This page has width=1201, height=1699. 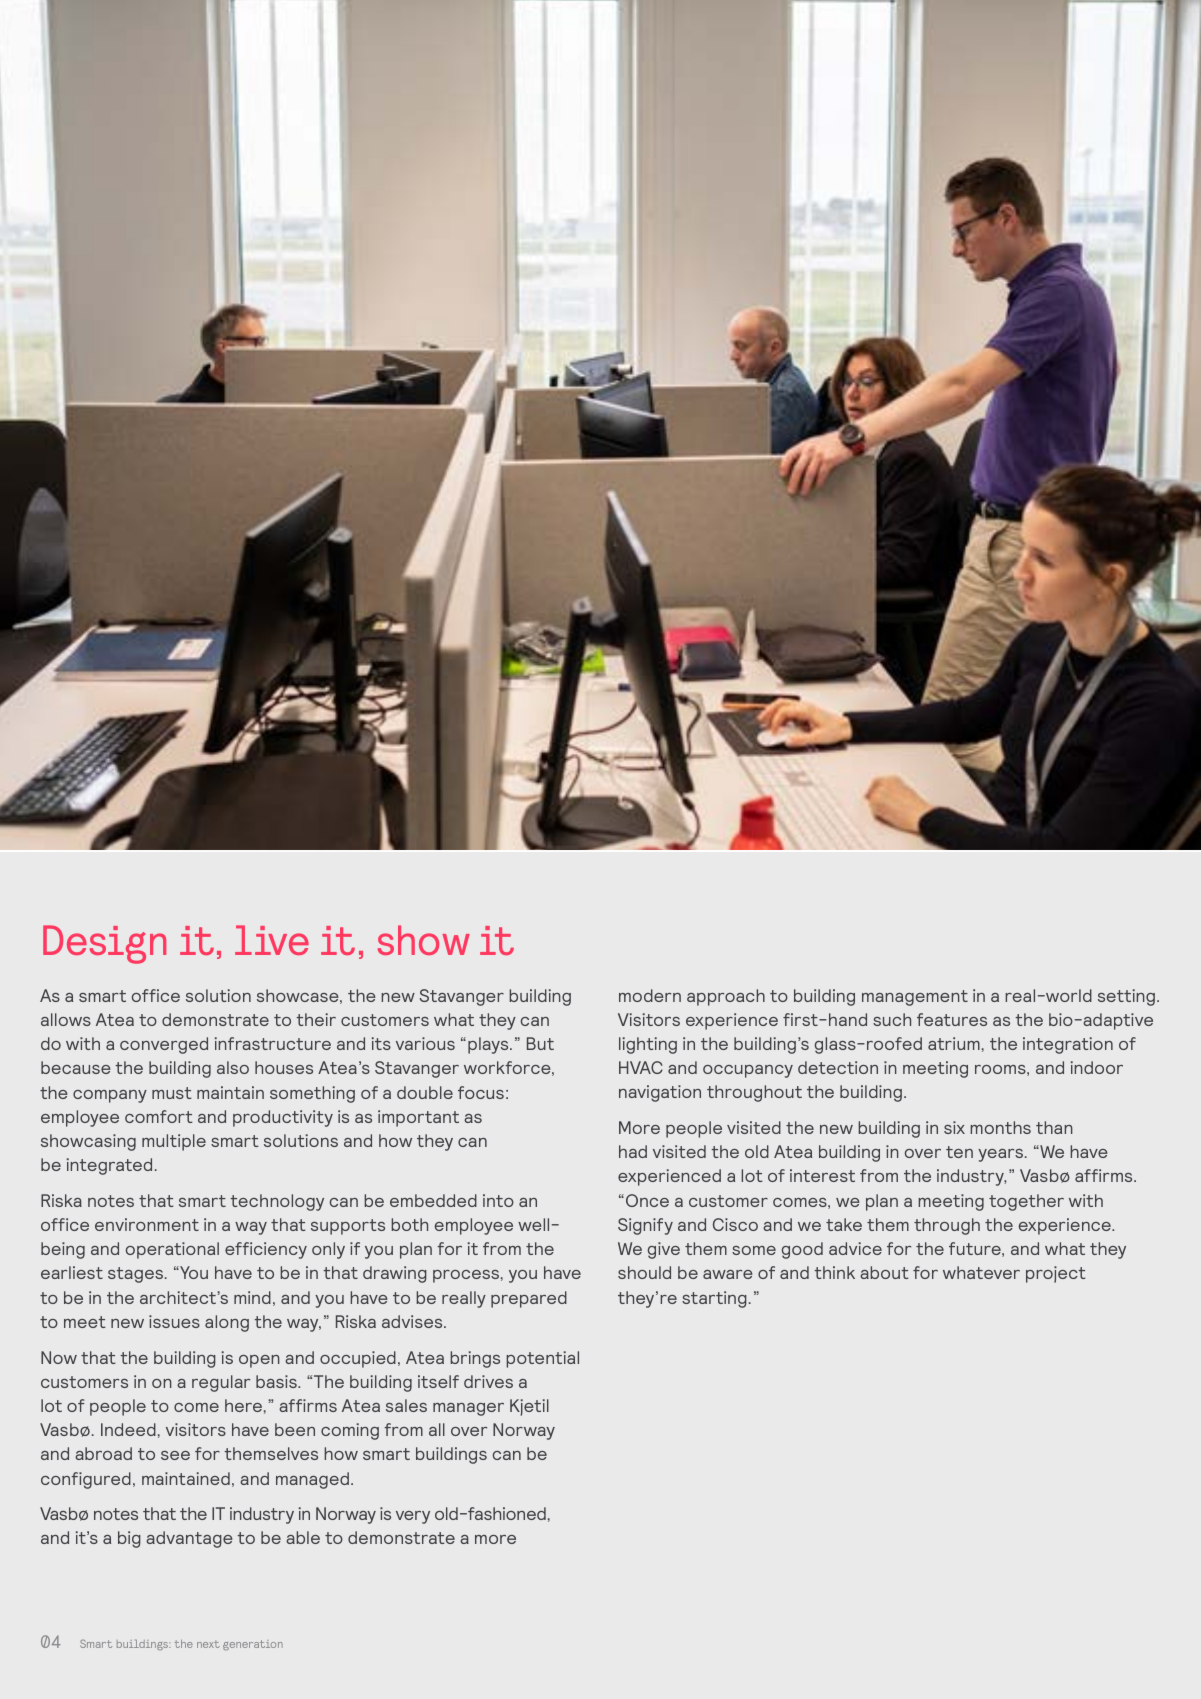 I want to click on generation, so click(x=253, y=1645).
